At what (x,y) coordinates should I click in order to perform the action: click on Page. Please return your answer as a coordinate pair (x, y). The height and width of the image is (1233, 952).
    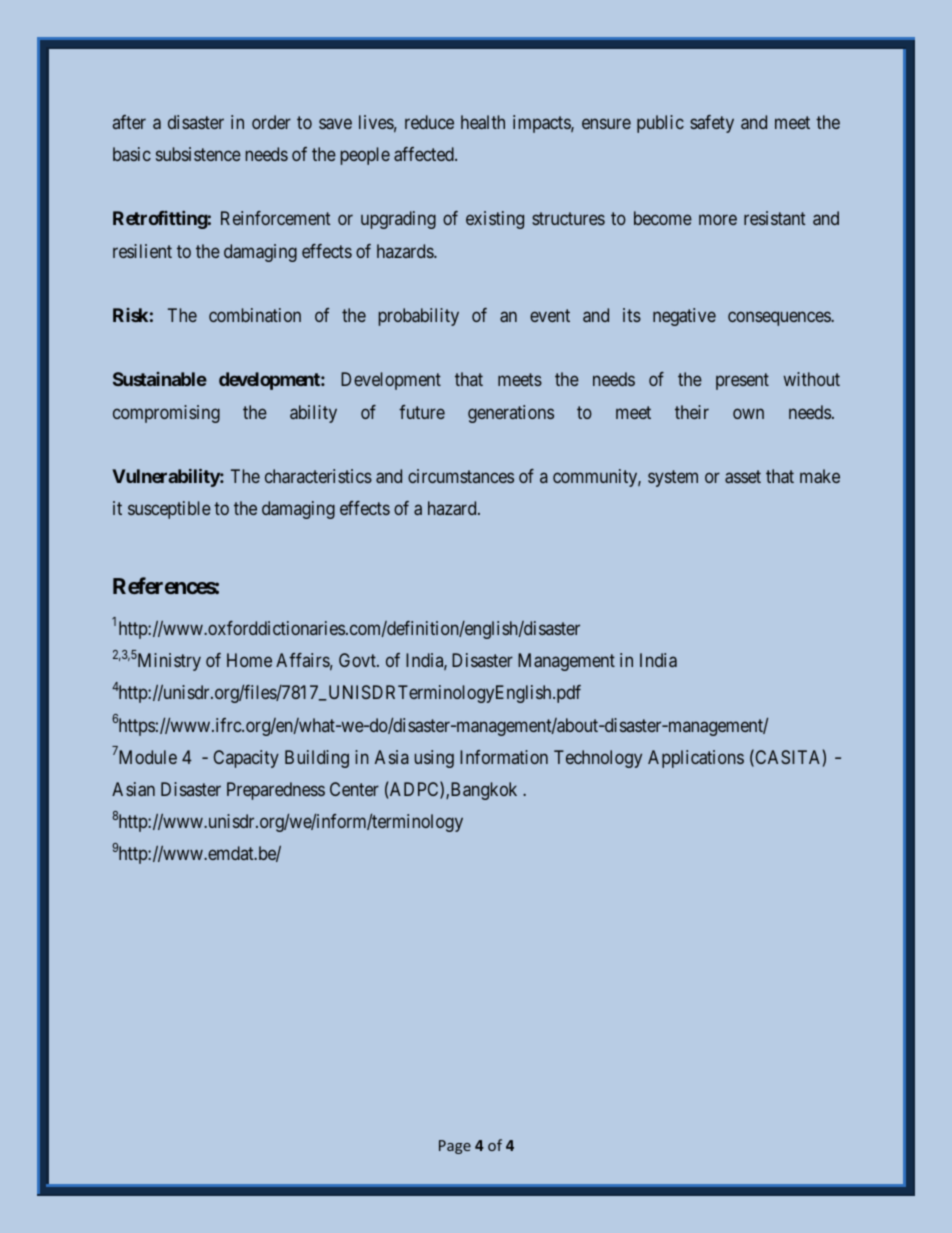
    Looking at the image, I should click on (455, 1147).
